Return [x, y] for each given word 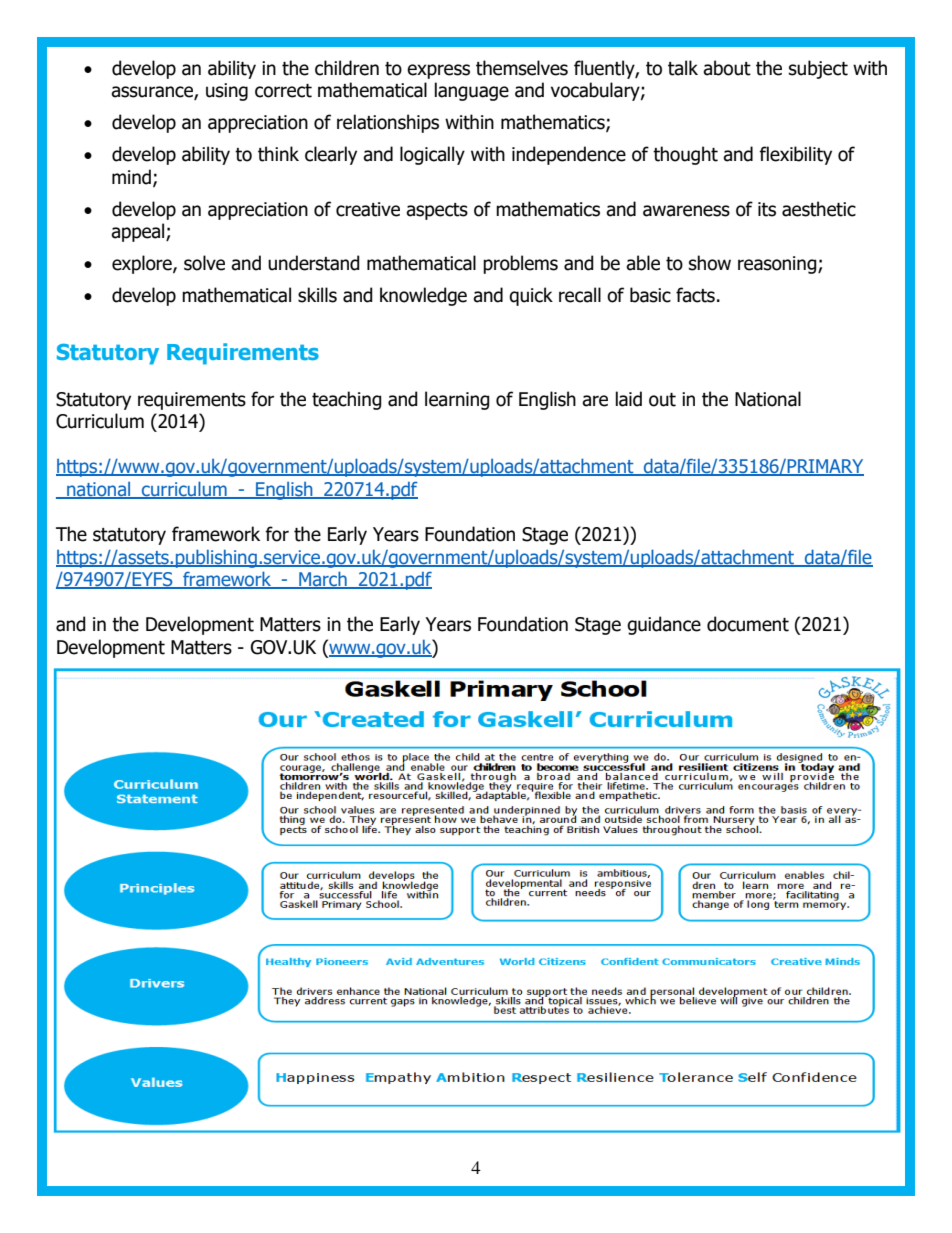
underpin [376, 1106]
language [472, 91]
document [748, 624]
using [227, 92]
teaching [347, 400]
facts [695, 295]
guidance [664, 625]
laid [629, 399]
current [514, 1106]
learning [457, 400]
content [726, 1106]
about [727, 68]
